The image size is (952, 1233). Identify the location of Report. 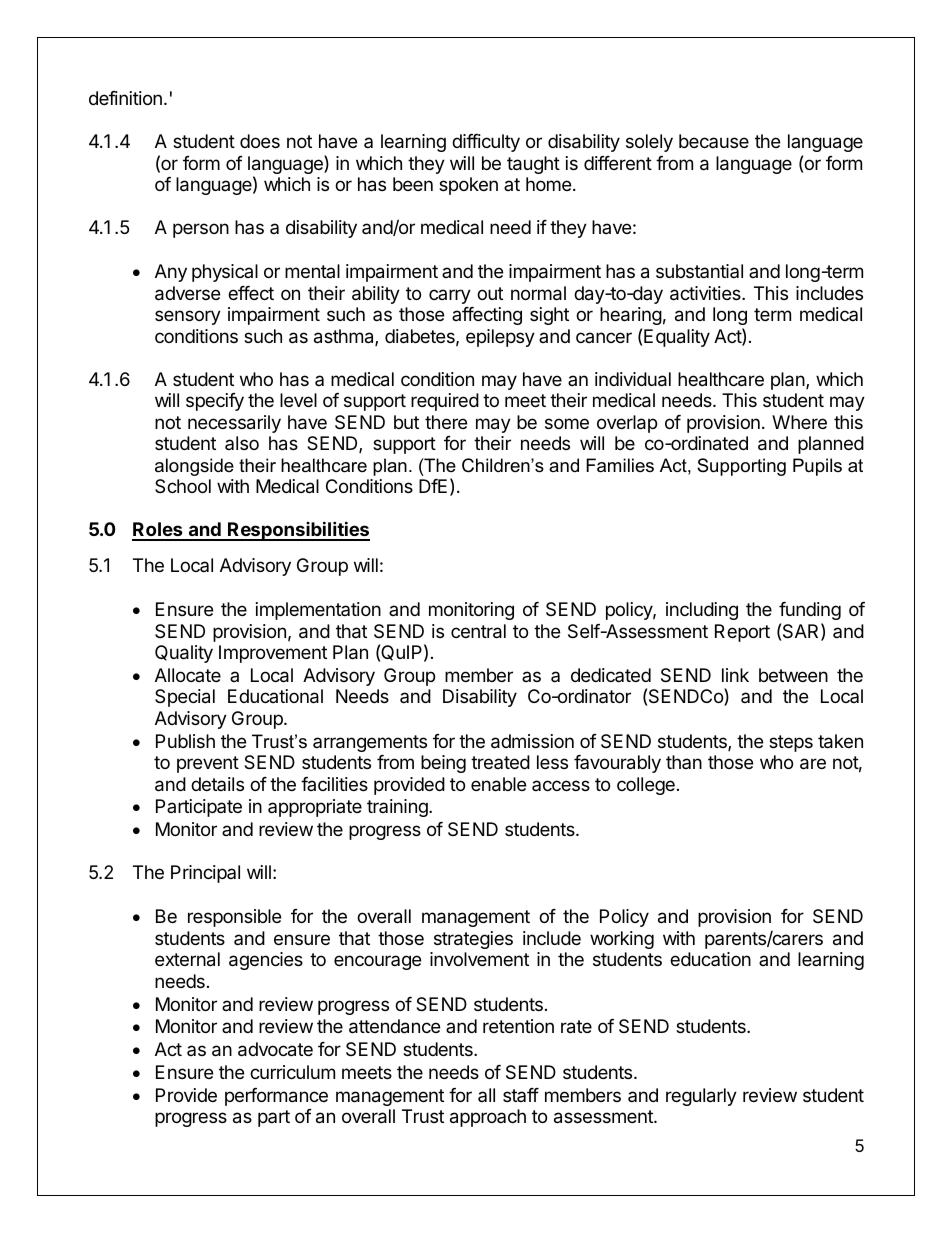
(742, 633).
